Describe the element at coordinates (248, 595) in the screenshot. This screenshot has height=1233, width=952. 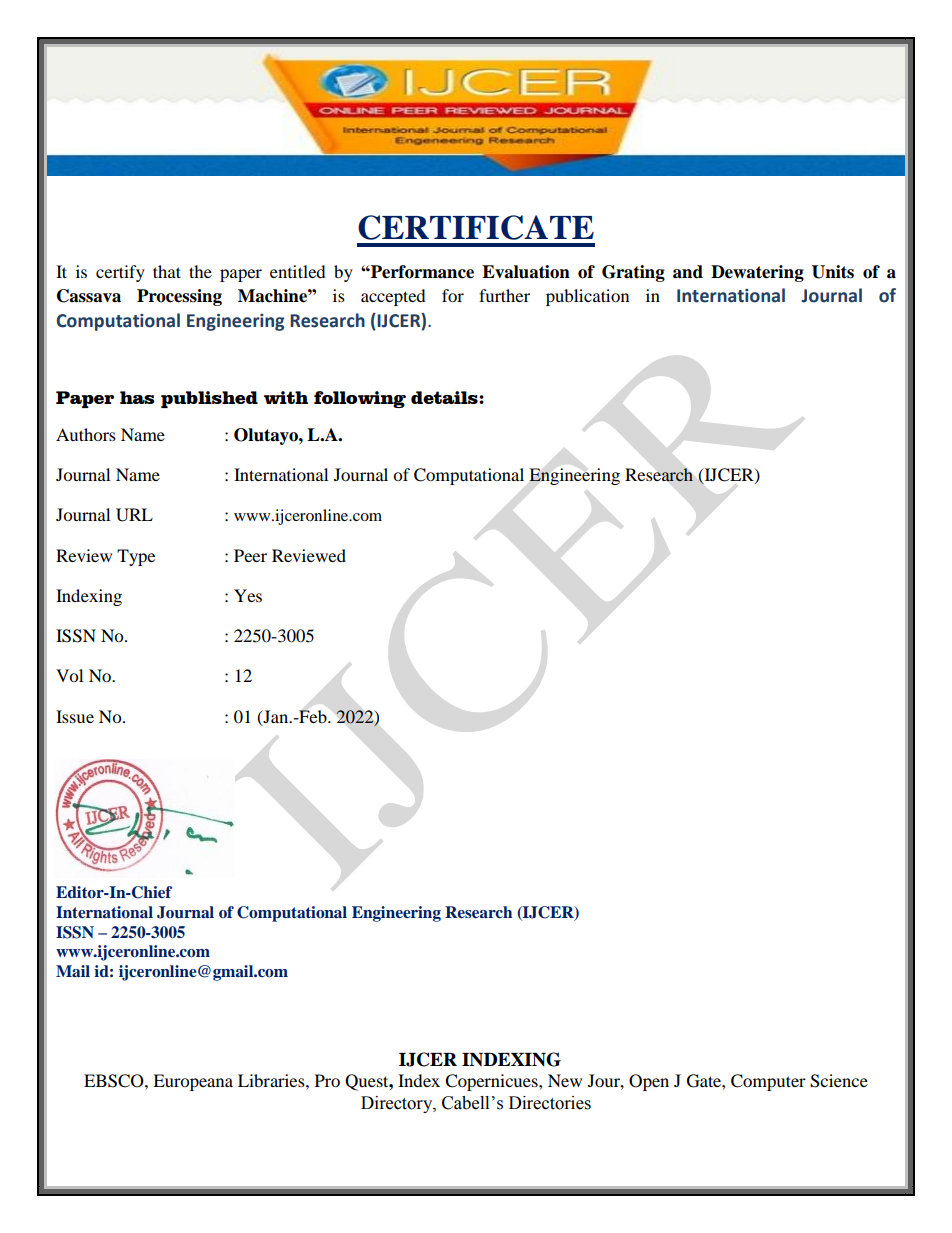
I see `Yes` at that location.
